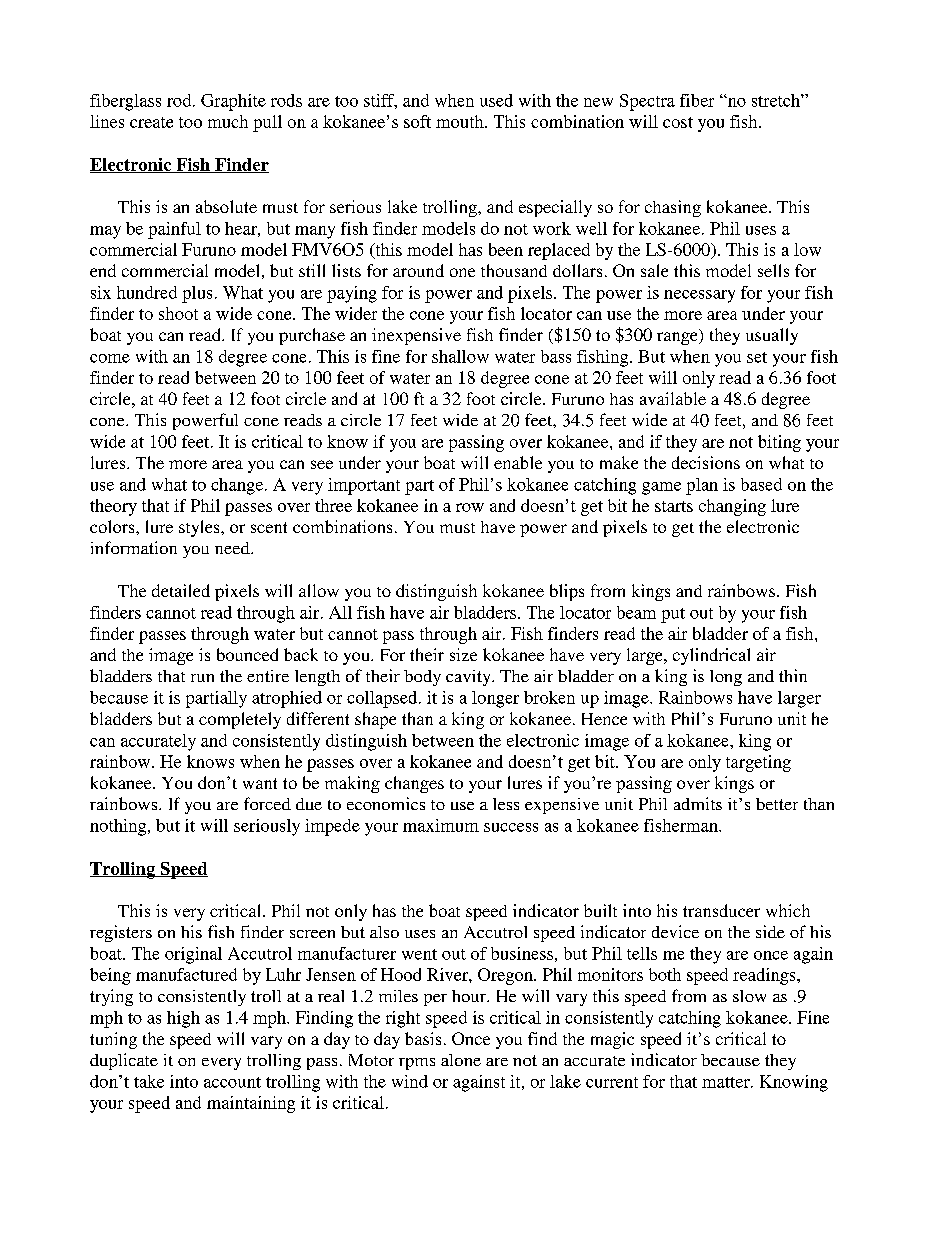  Describe the element at coordinates (151, 122) in the image. I see `create` at that location.
